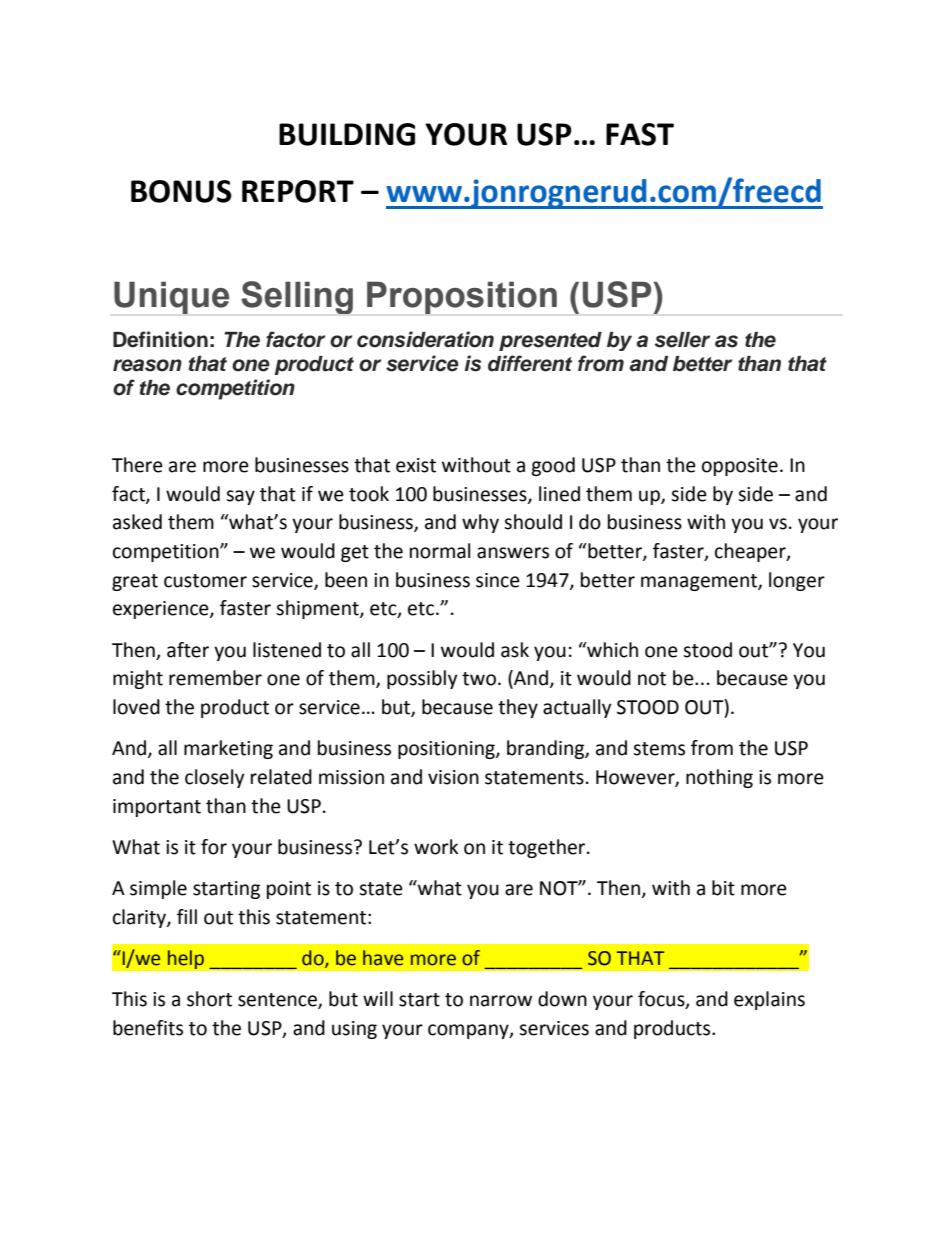 The image size is (952, 1233). What do you see at coordinates (214, 847) in the document?
I see `for` at bounding box center [214, 847].
